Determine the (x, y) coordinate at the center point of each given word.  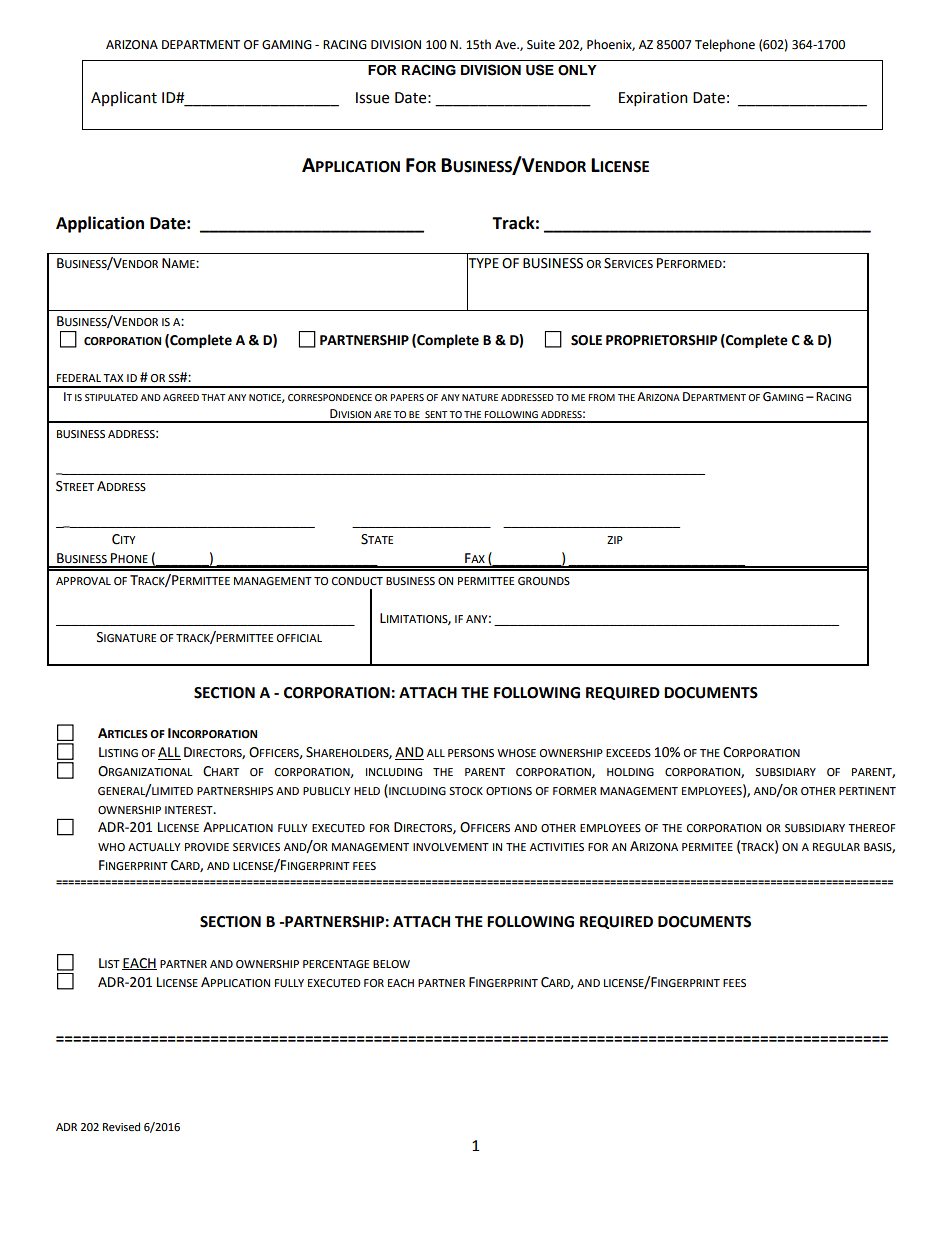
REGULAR (836, 847)
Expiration (653, 99)
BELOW (391, 964)
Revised (121, 1127)
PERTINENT (867, 791)
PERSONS (471, 753)
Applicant (124, 98)
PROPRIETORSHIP (661, 340)
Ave (506, 45)
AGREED (181, 397)
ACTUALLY (154, 847)
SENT (436, 414)
